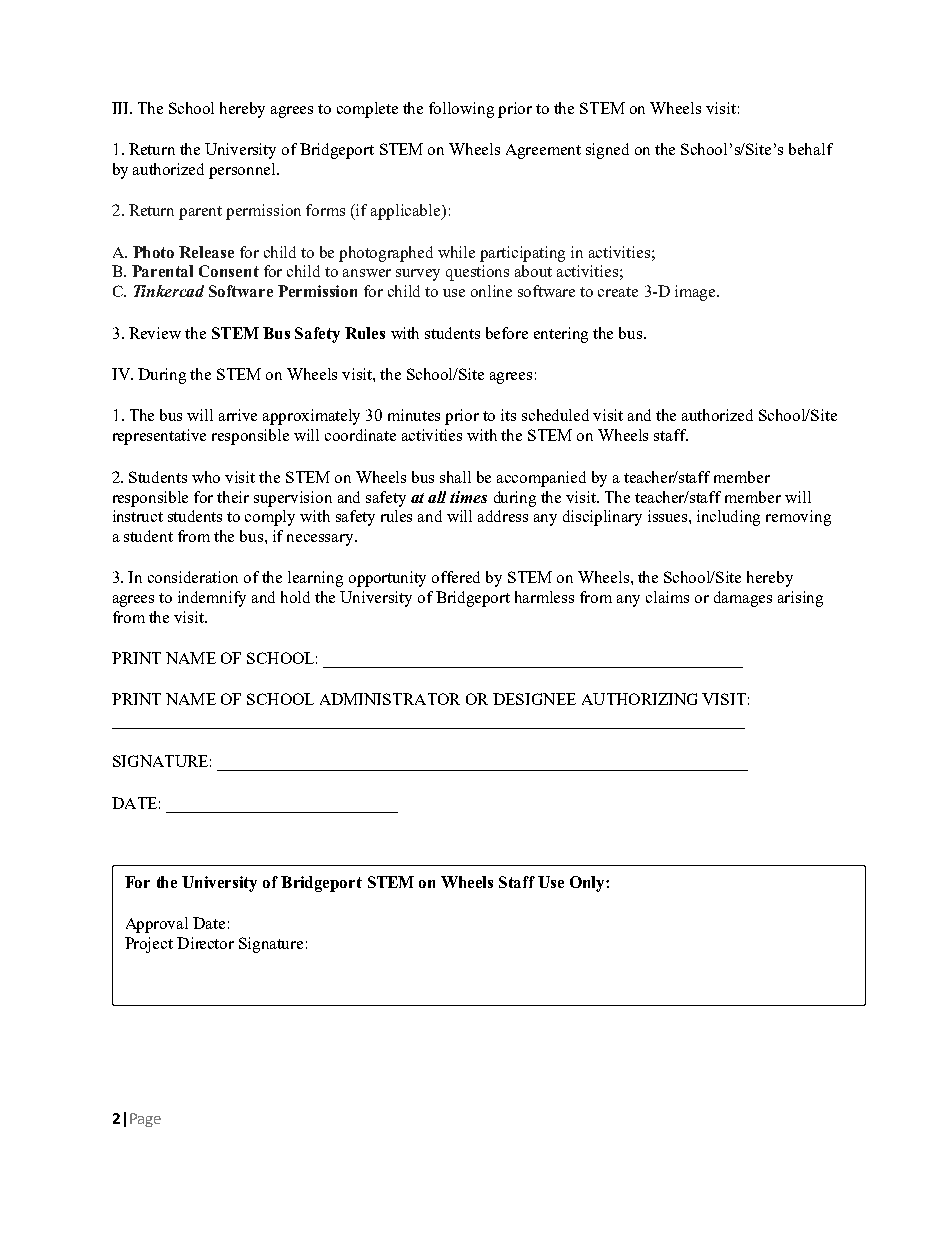  What do you see at coordinates (244, 171) in the screenshot?
I see `personnel` at bounding box center [244, 171].
